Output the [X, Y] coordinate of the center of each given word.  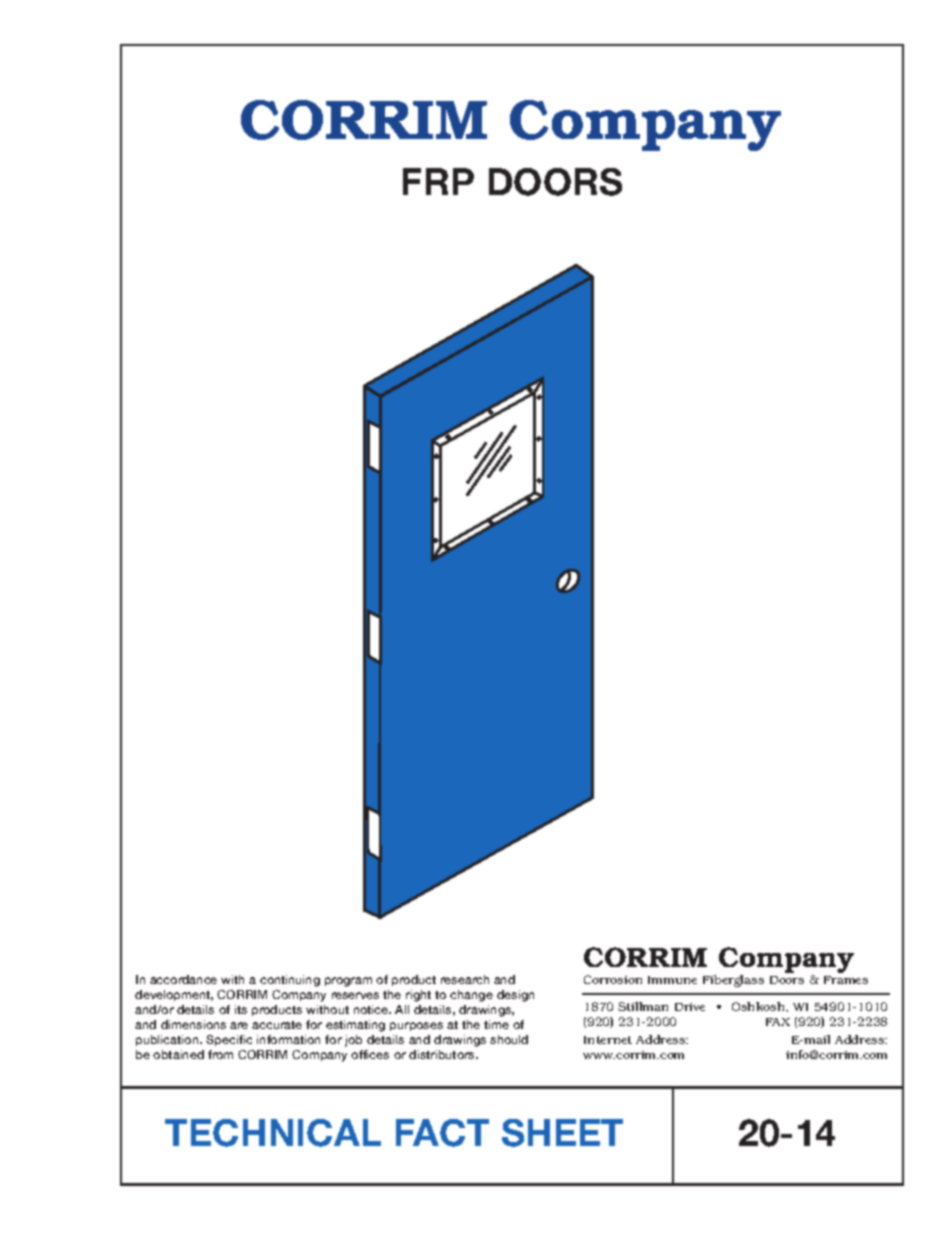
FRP [438, 181]
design [515, 996]
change [471, 996]
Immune [672, 980]
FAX [778, 1022]
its [241, 1009]
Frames [846, 980]
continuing [290, 981]
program [348, 982]
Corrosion [613, 979]
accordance [183, 979]
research [465, 979]
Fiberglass [733, 981]
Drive [690, 1007]
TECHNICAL [273, 1133]
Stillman [643, 1006]
